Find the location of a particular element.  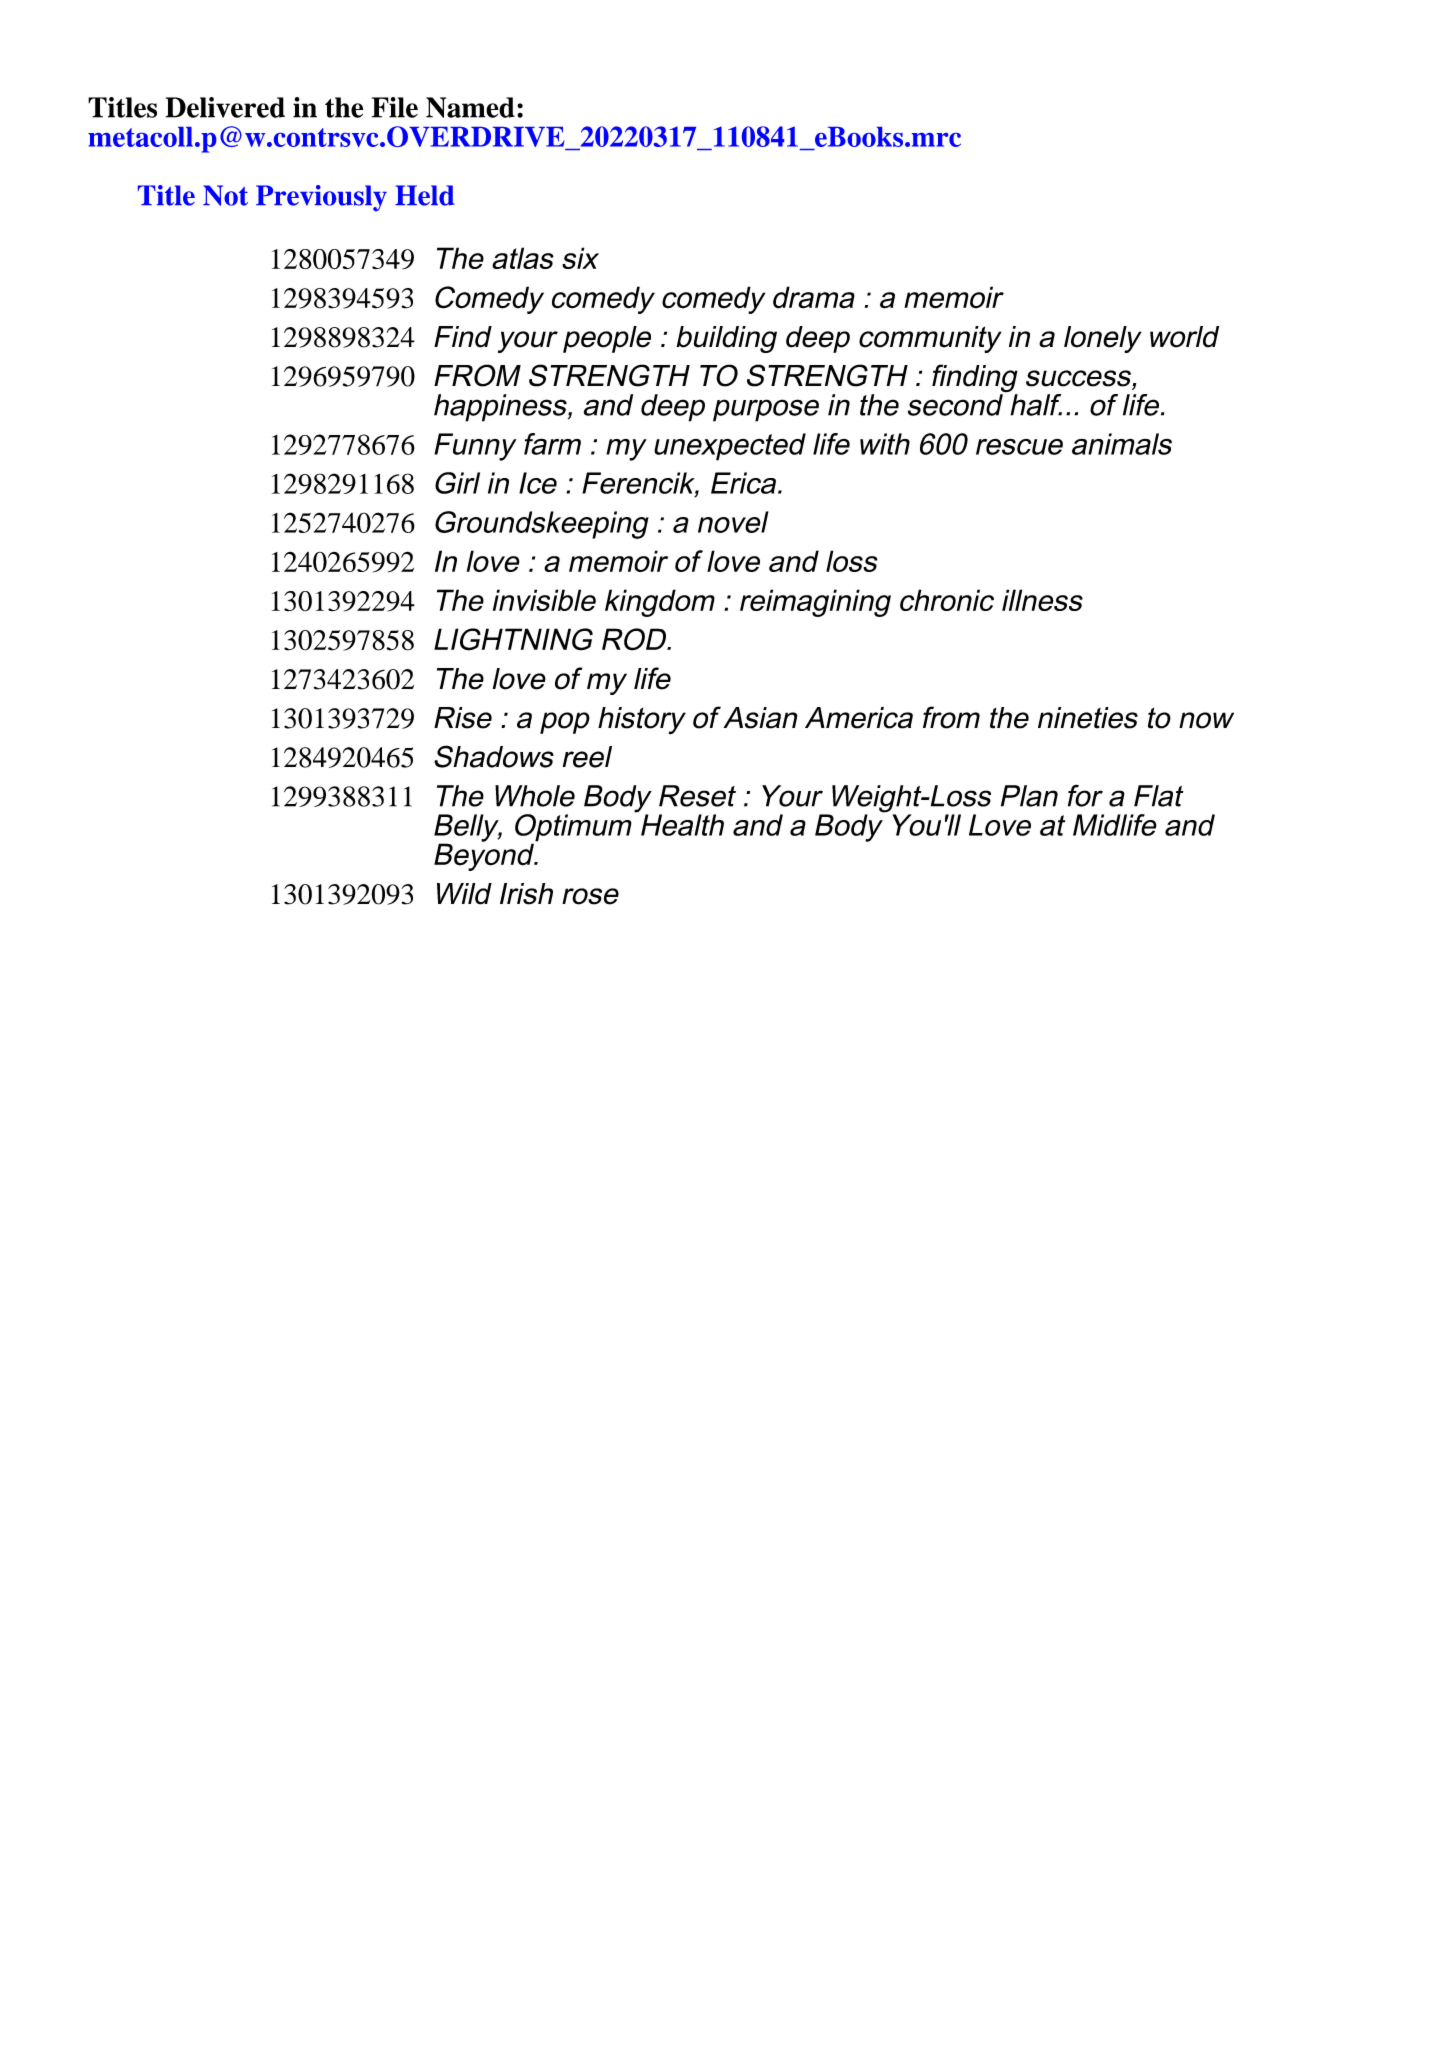

Not is located at coordinates (225, 195).
